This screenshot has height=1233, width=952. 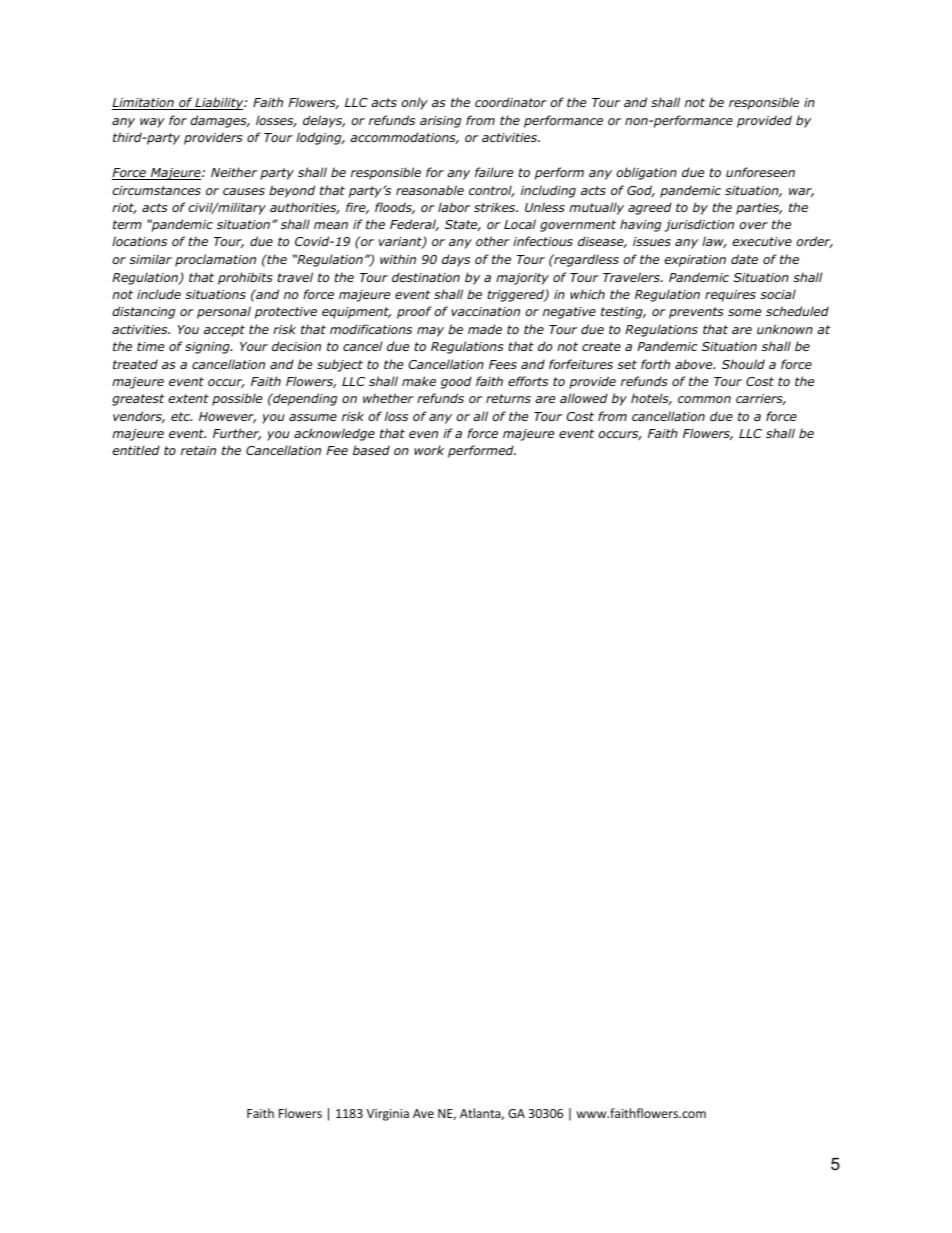 What do you see at coordinates (429, 450) in the screenshot?
I see `work` at bounding box center [429, 450].
